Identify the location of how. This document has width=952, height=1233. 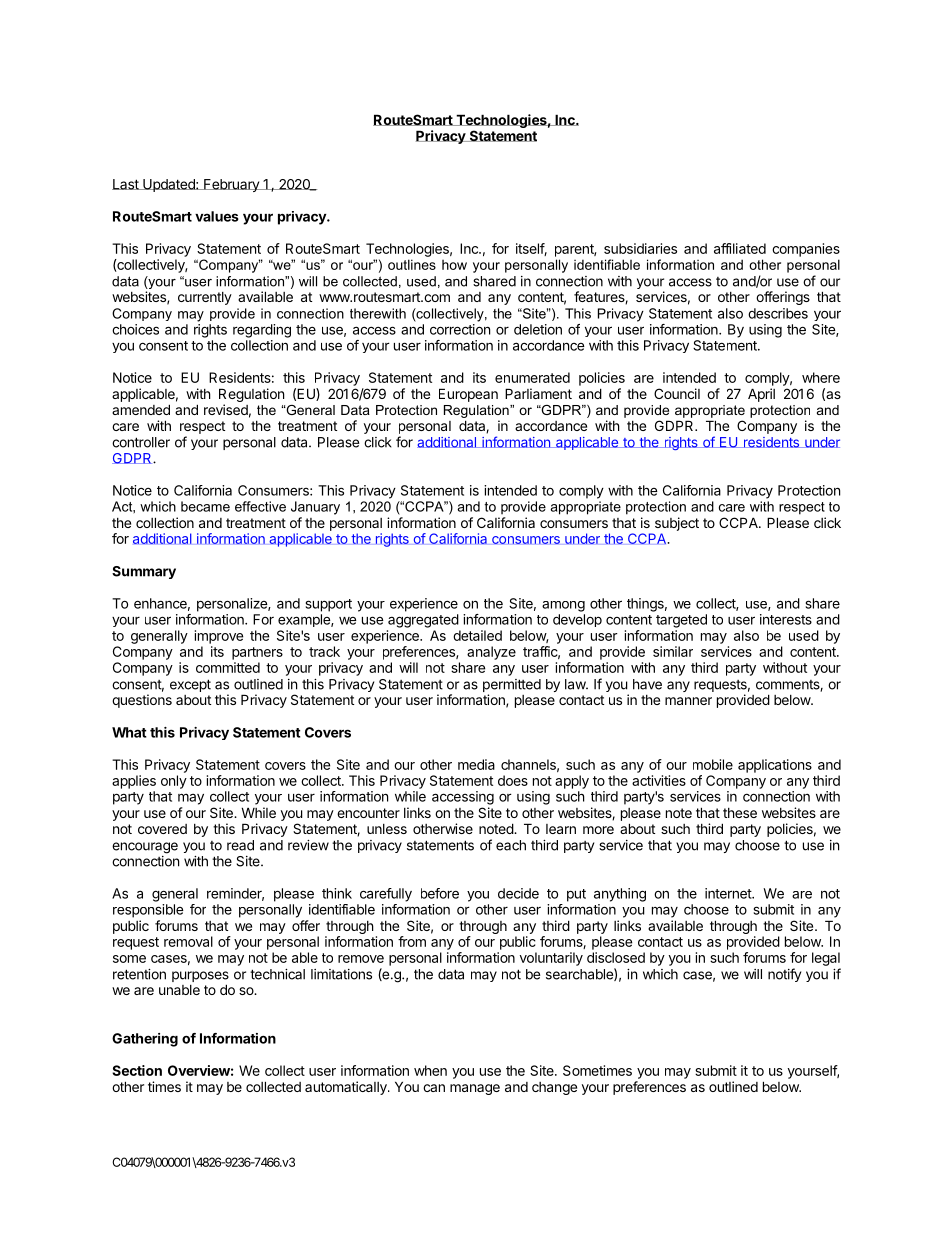
(454, 265).
